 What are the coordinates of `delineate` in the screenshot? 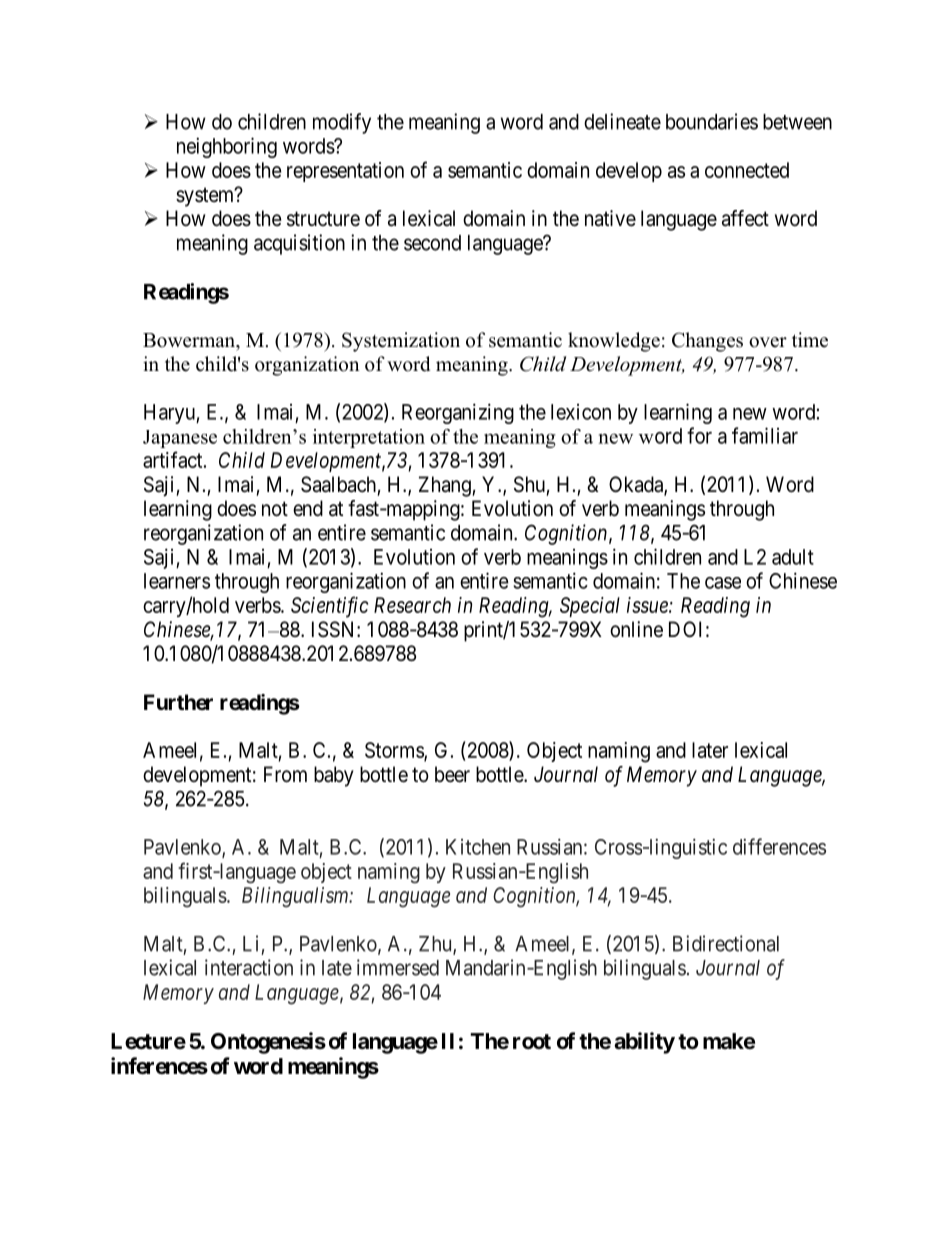 It's located at (622, 121).
